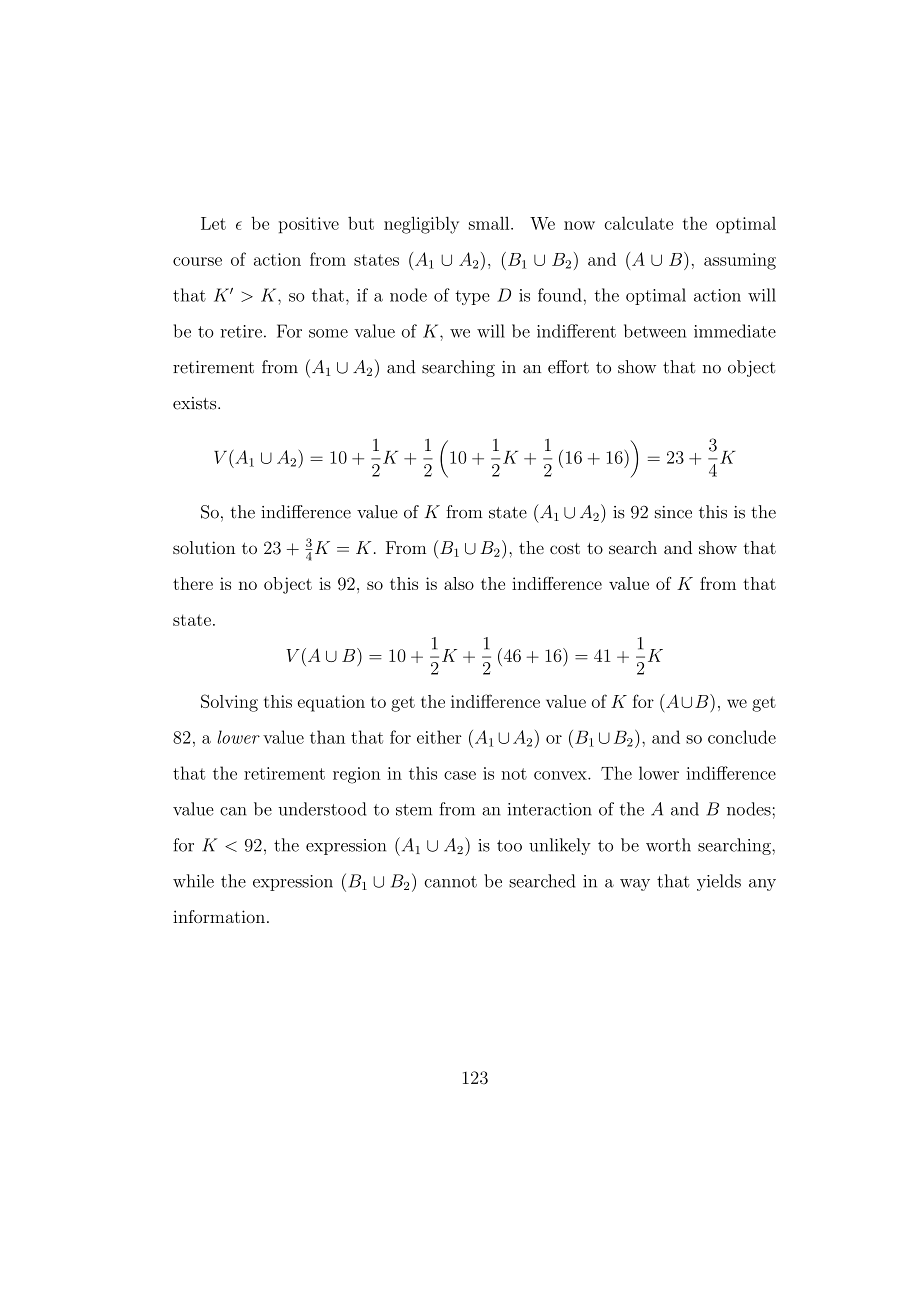 This image has width=924, height=1308. Describe the element at coordinates (673, 512) in the image. I see `since` at that location.
